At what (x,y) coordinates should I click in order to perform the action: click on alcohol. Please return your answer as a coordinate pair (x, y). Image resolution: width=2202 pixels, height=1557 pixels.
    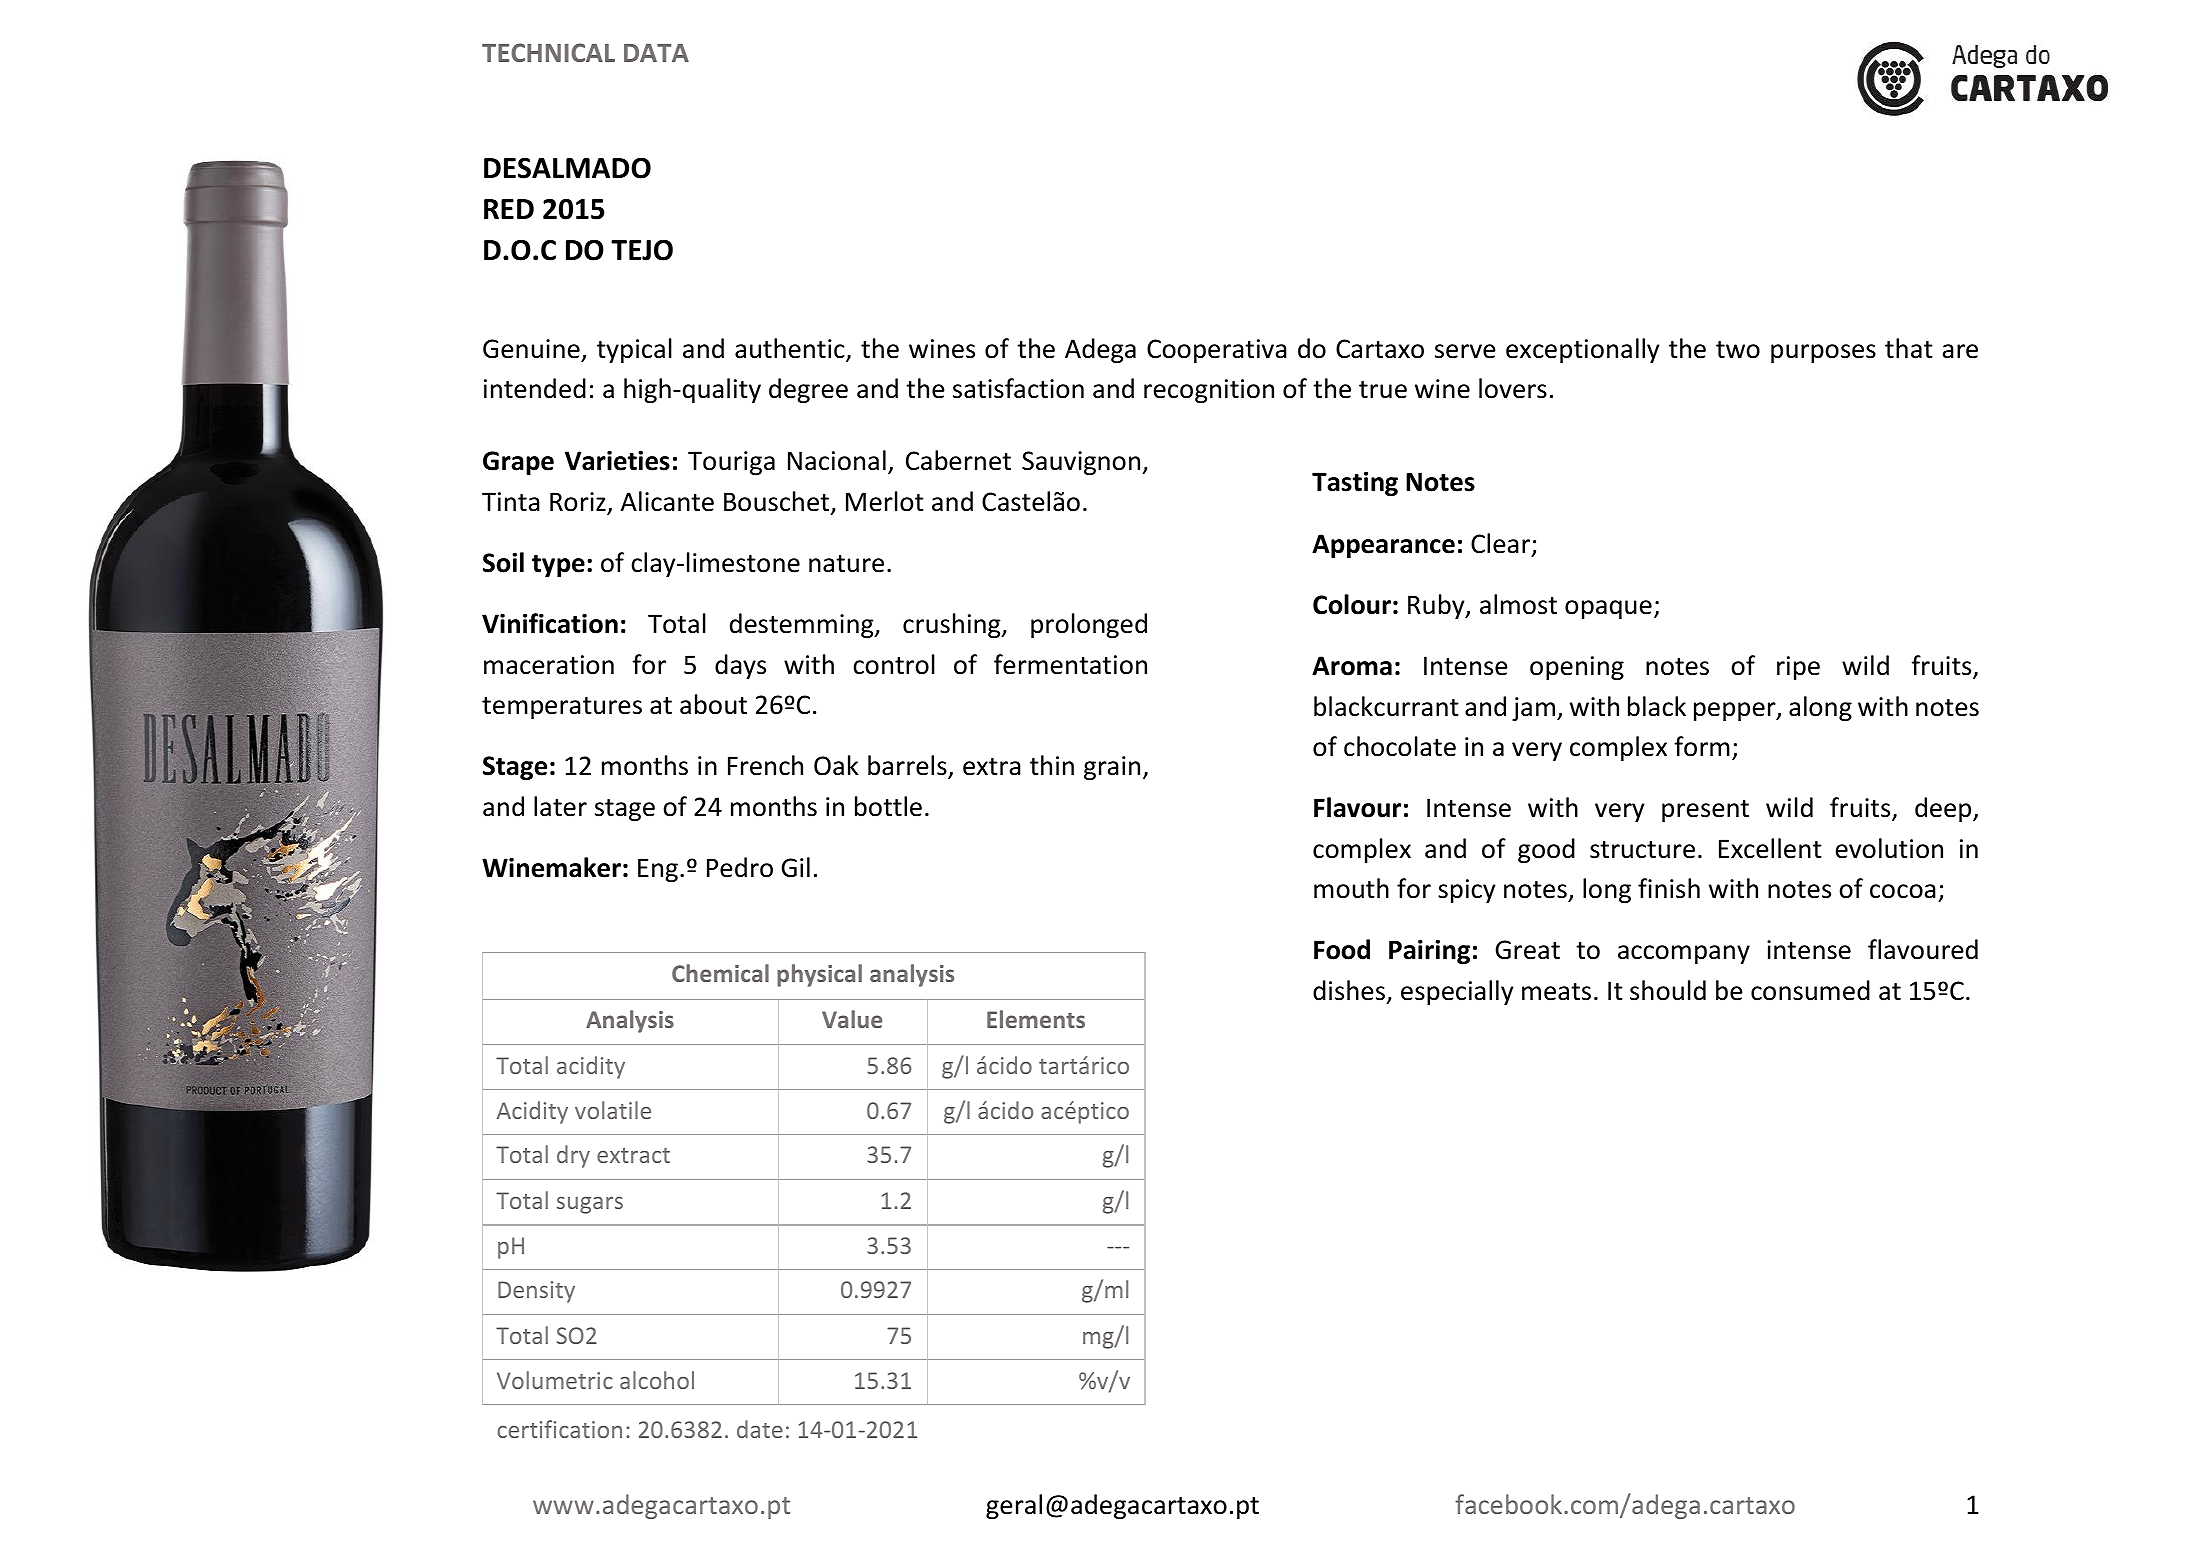
    Looking at the image, I should click on (657, 1380).
